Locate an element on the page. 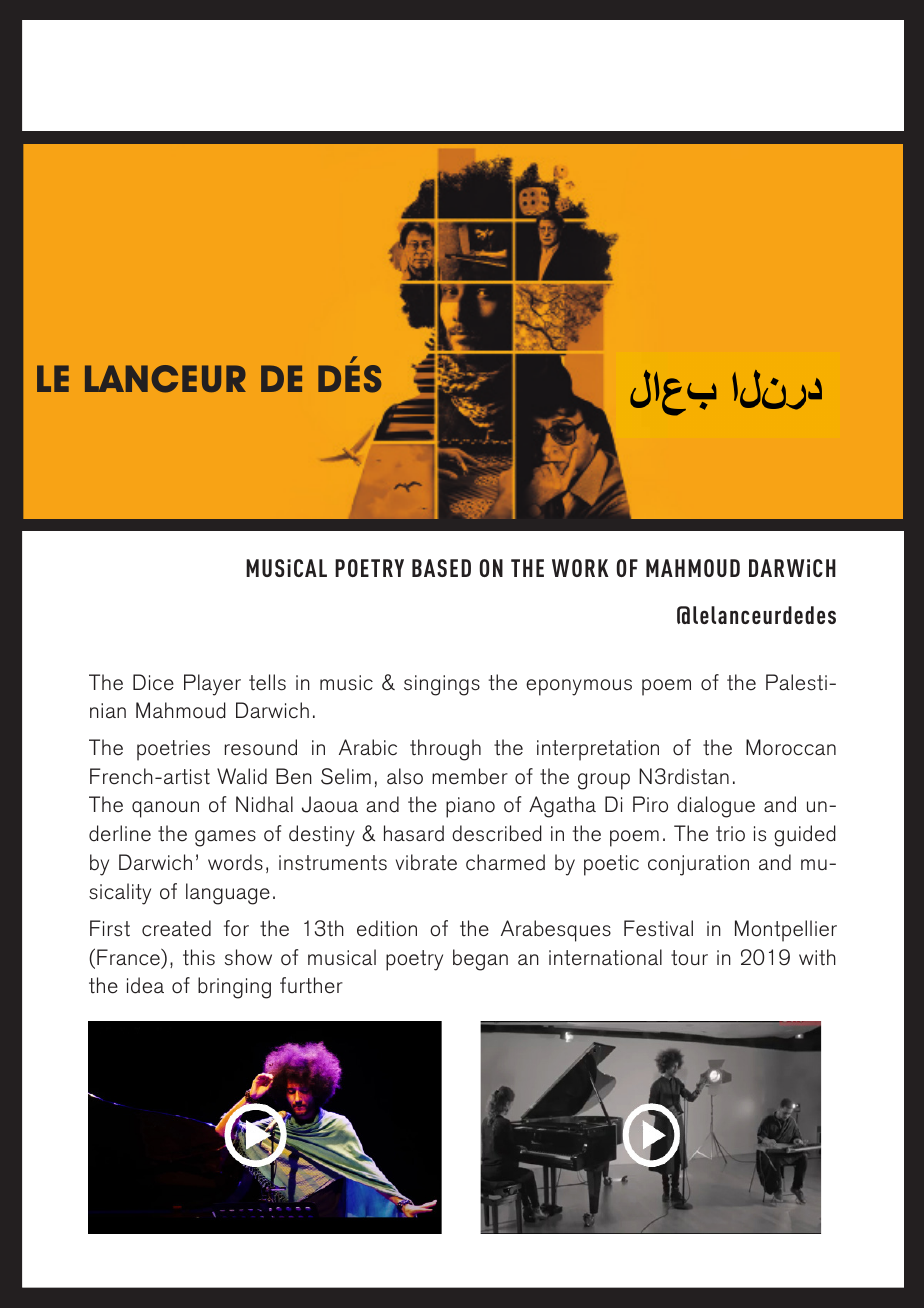 This page has width=924, height=1308. began is located at coordinates (480, 960).
